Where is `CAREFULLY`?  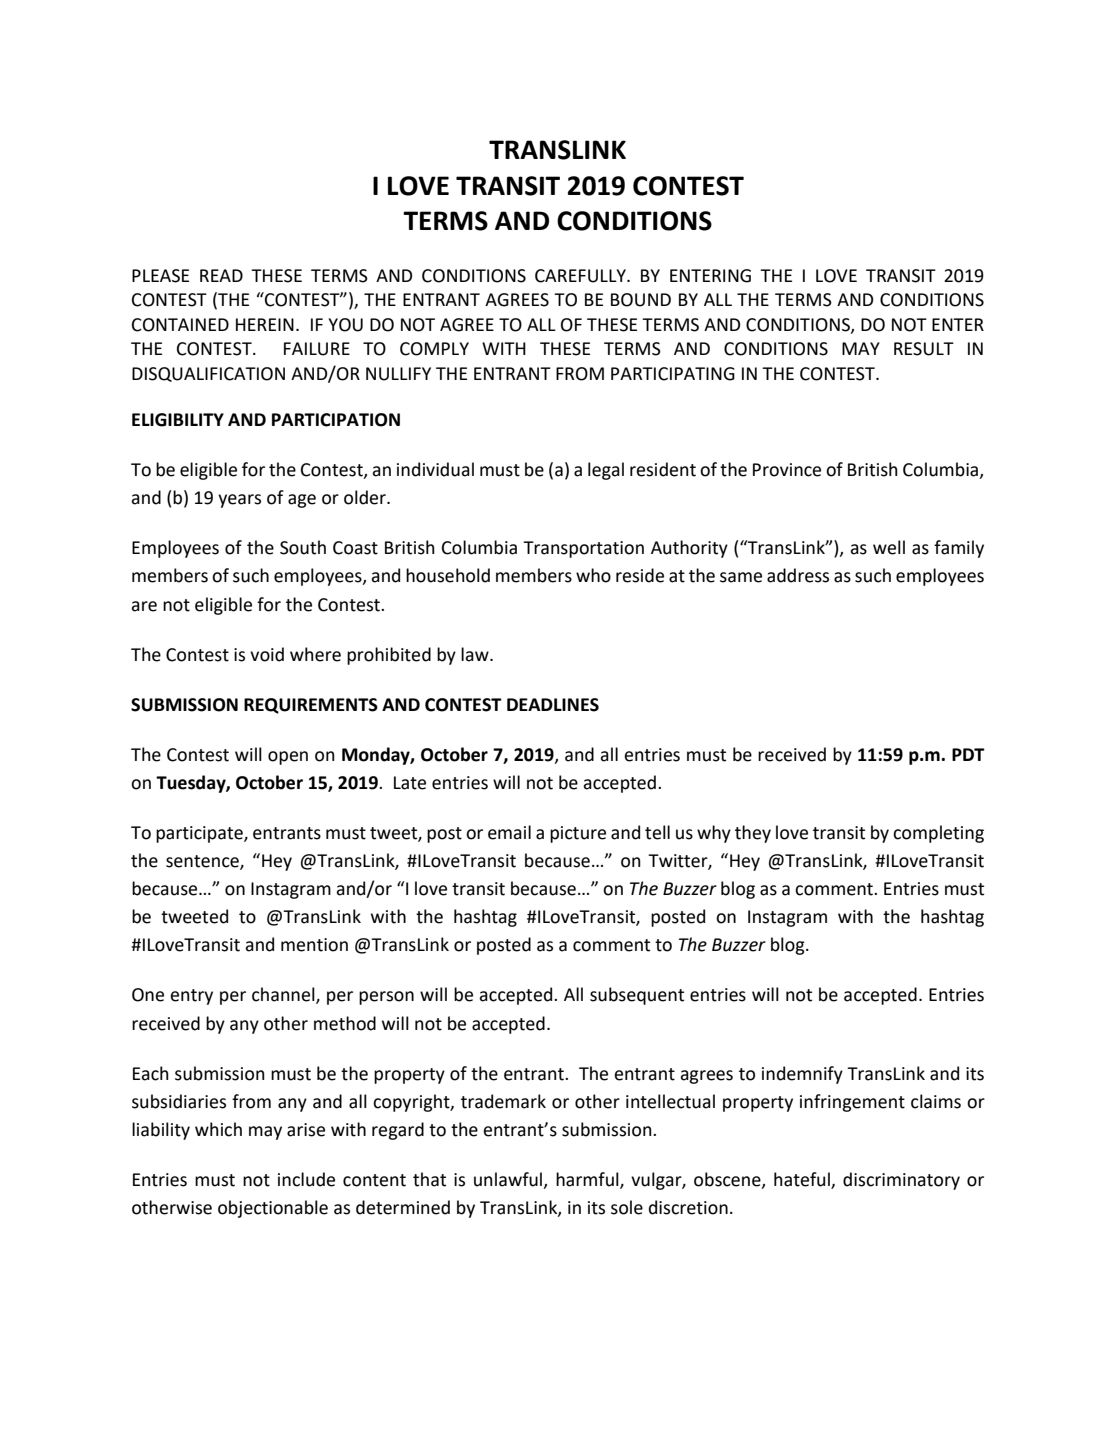 CAREFULLY is located at coordinates (581, 276).
